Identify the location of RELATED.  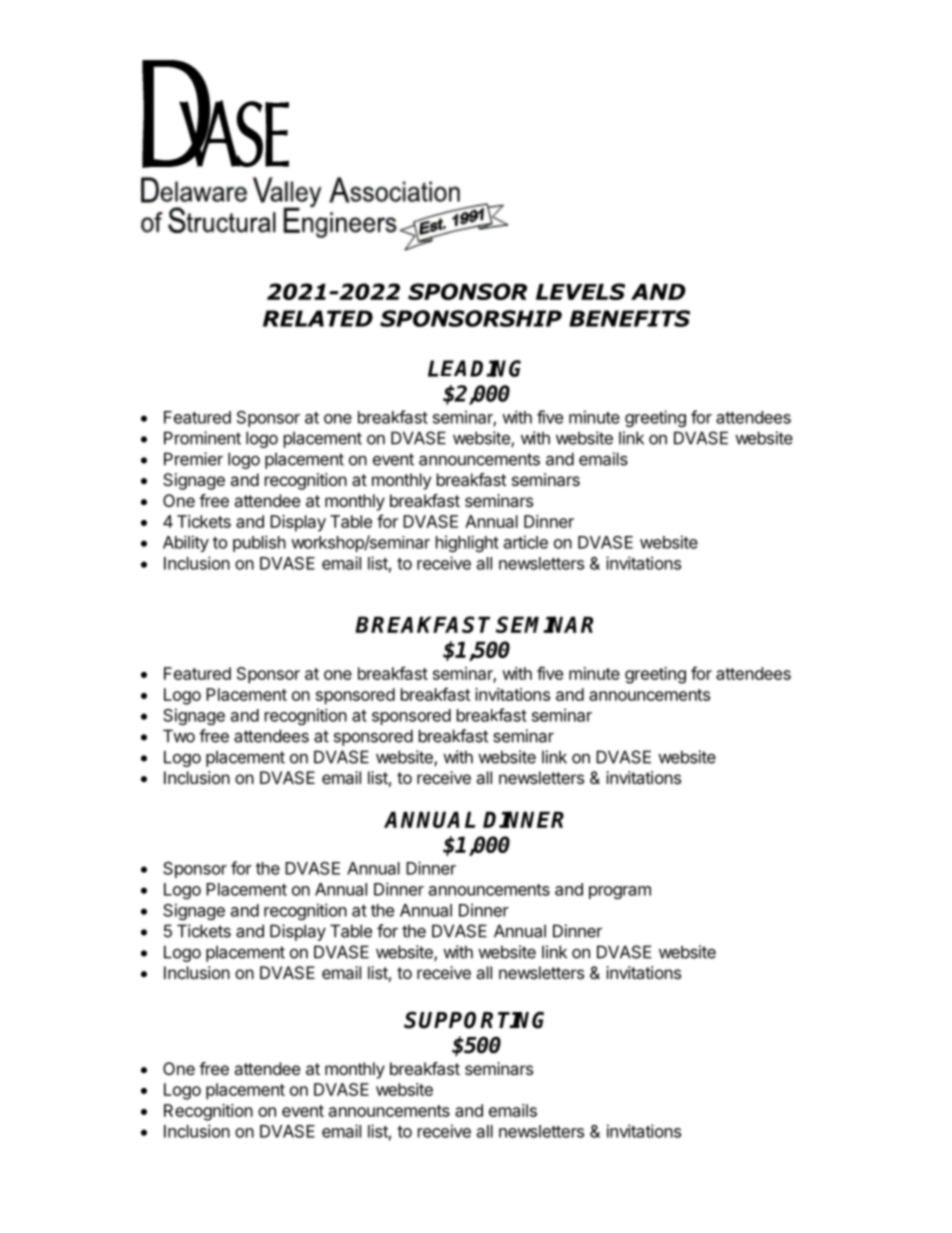
(318, 318).
